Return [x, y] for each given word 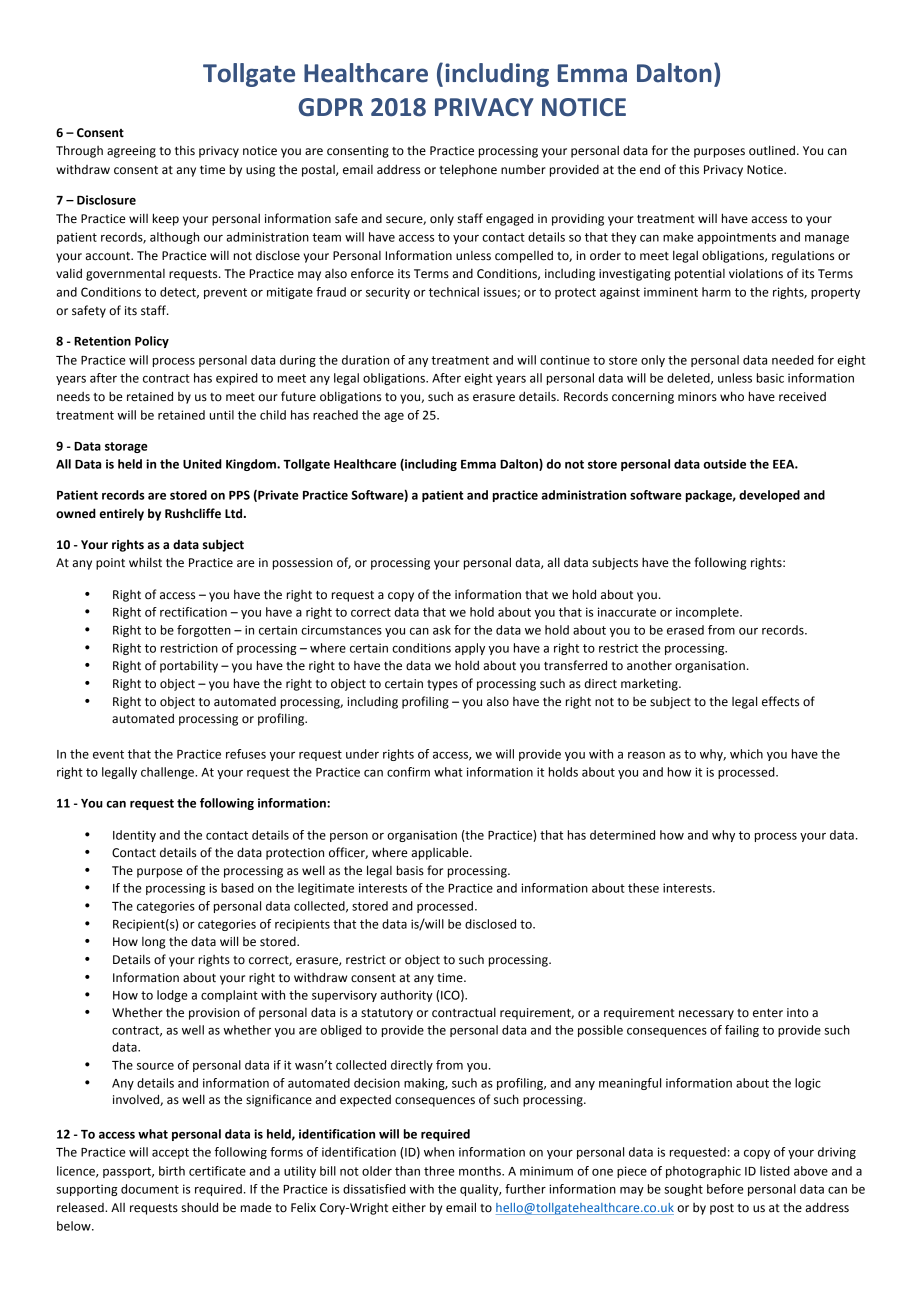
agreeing [131, 152]
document [150, 1189]
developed [769, 496]
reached [335, 415]
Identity [134, 836]
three [439, 1171]
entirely [122, 514]
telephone [468, 170]
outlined [772, 150]
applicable [441, 853]
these [643, 888]
